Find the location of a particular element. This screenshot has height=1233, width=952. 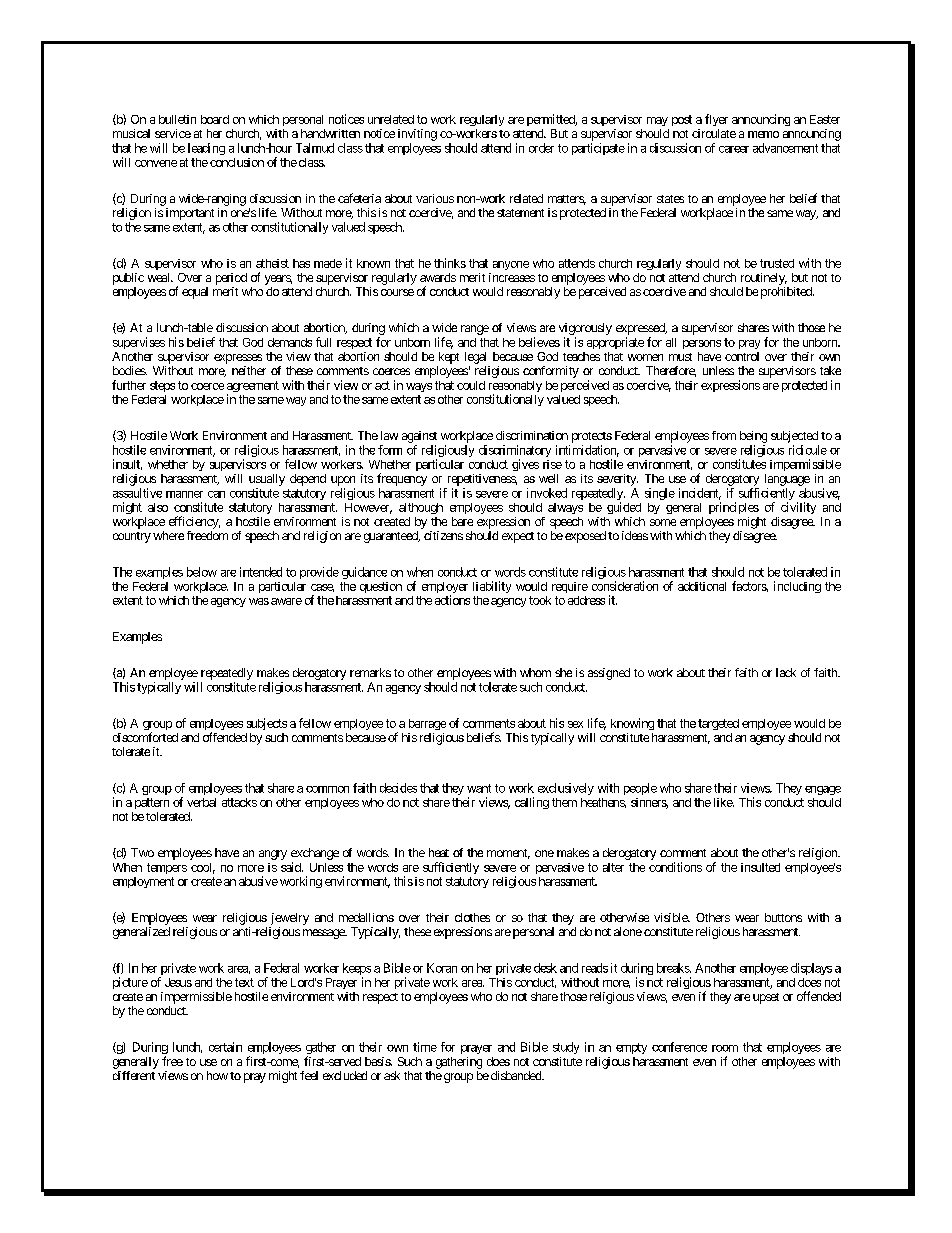

below is located at coordinates (202, 572).
